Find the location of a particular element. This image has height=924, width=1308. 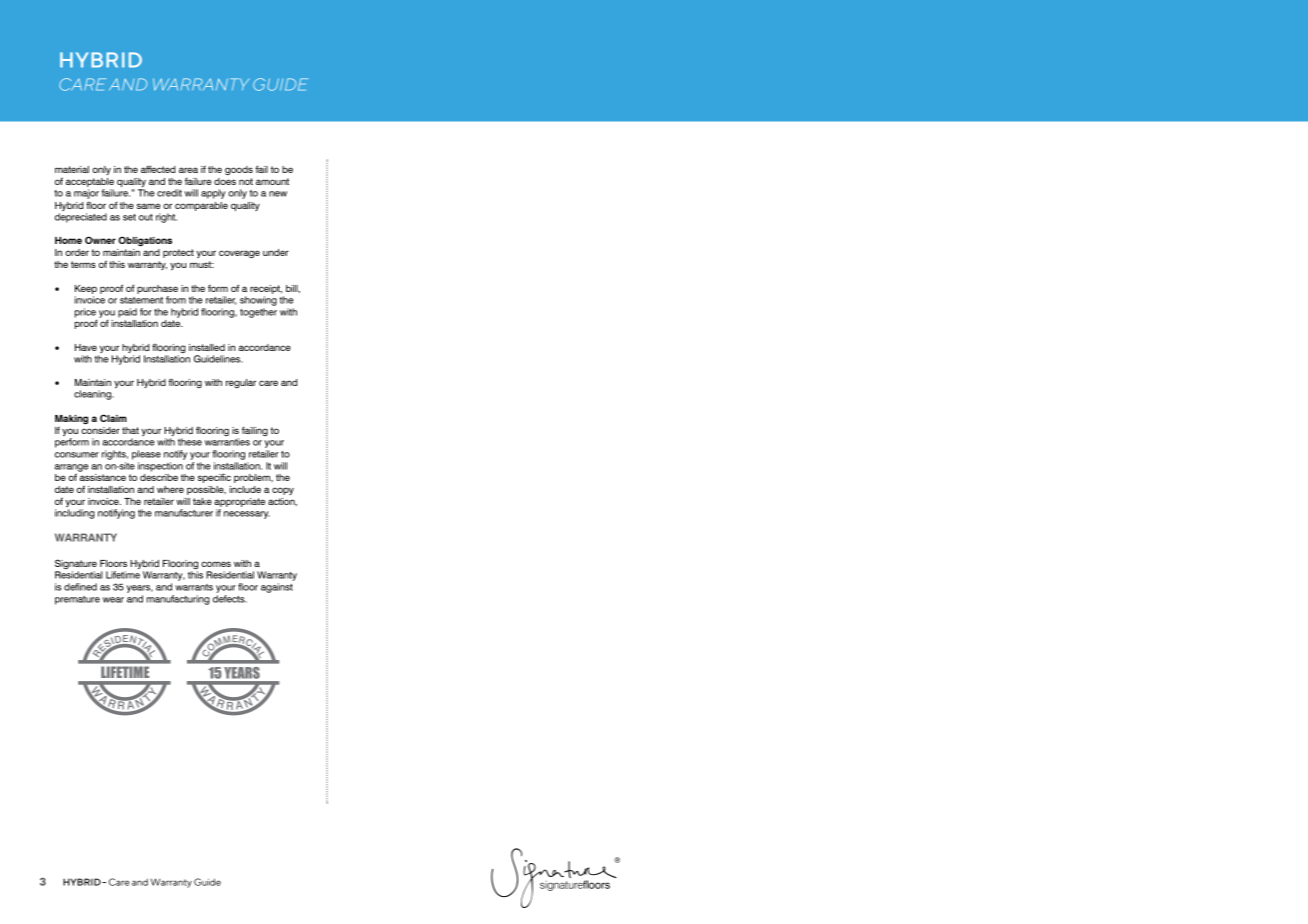

together is located at coordinates (258, 313).
